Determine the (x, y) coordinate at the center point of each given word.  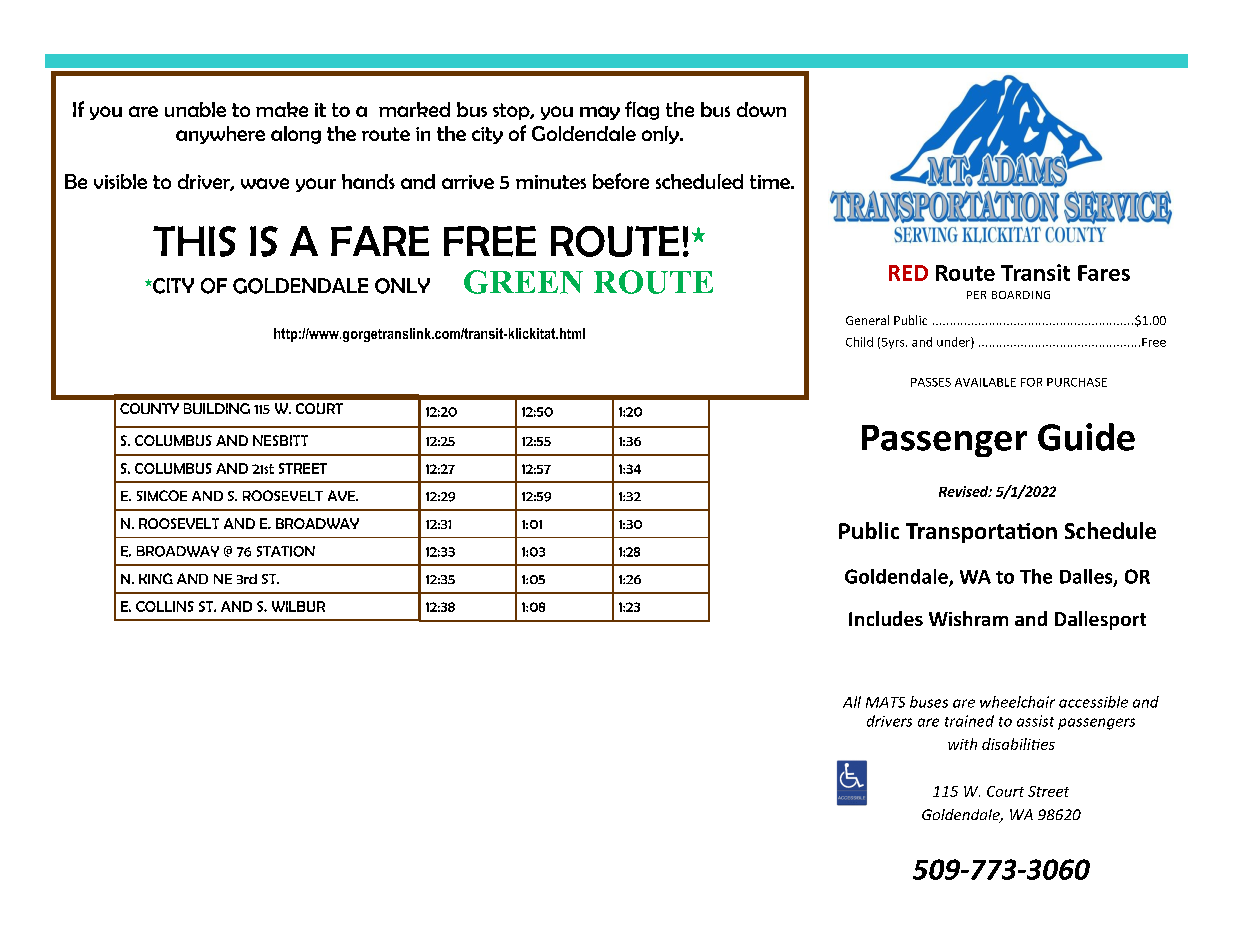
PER (976, 295)
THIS (194, 241)
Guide (1086, 437)
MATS (885, 702)
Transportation (981, 533)
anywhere (220, 135)
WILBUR (298, 606)
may (600, 113)
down (761, 109)
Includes (886, 618)
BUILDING (217, 408)
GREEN (523, 282)
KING (156, 578)
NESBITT (280, 440)
